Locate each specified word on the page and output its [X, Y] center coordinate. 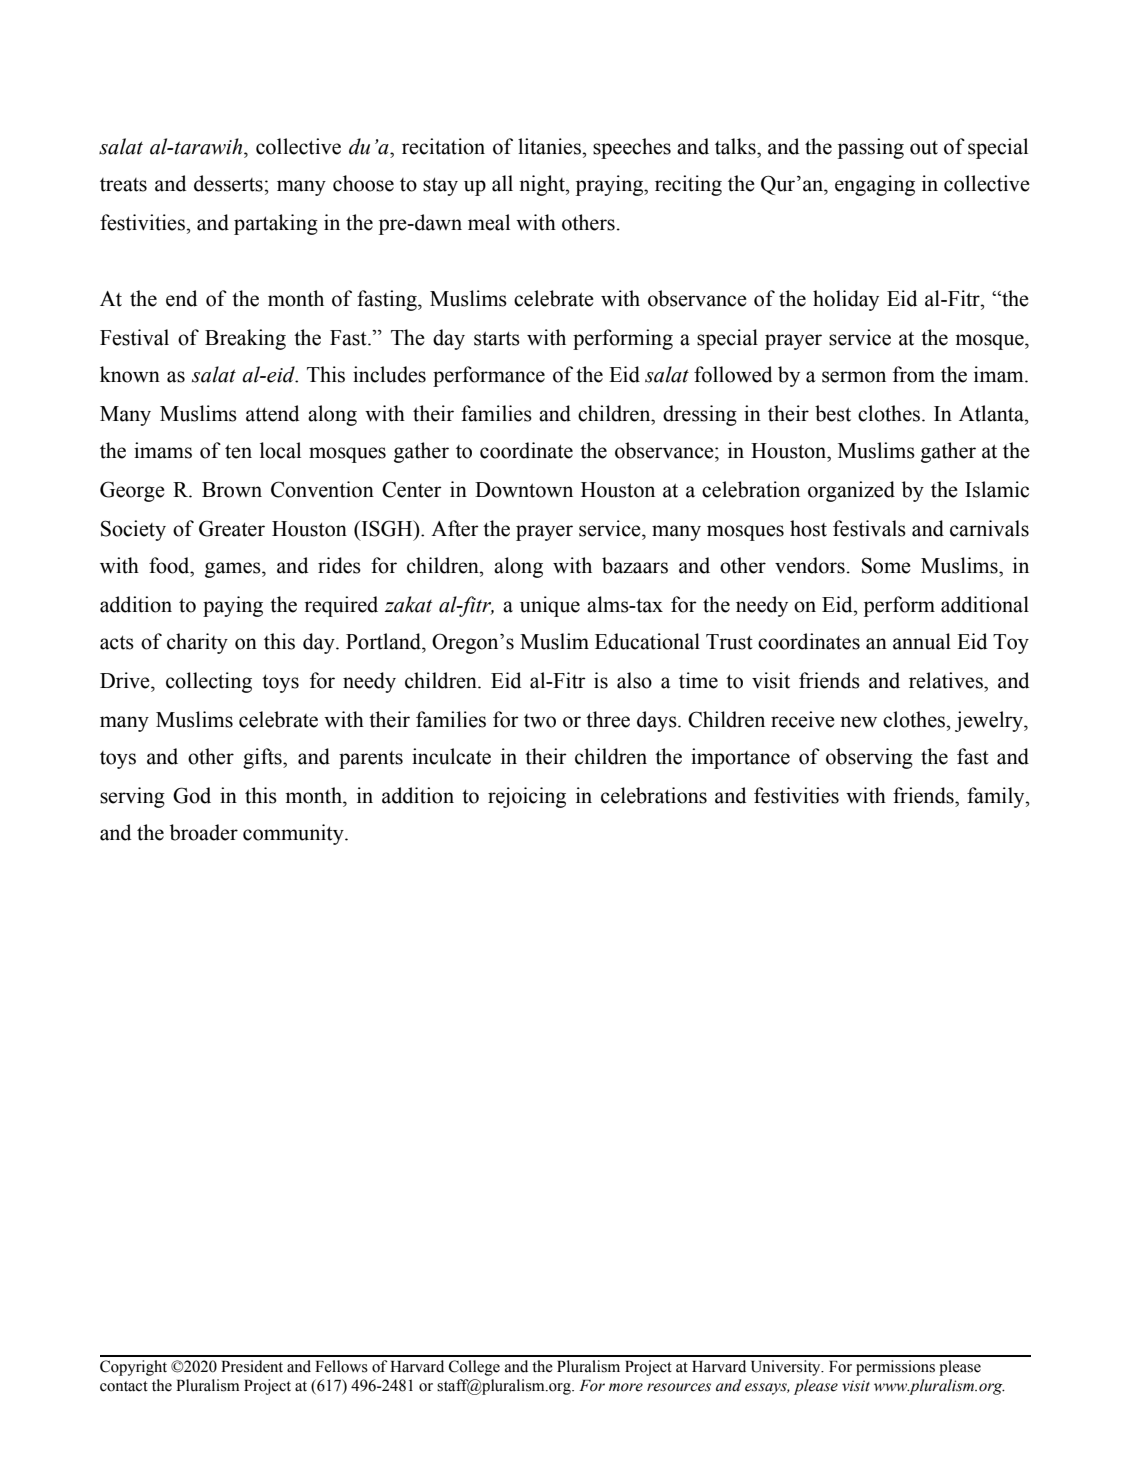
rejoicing [527, 797]
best [833, 413]
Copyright [133, 1368]
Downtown [524, 490]
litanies [550, 146]
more [626, 1387]
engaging [875, 185]
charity [197, 643]
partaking [276, 224]
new [858, 722]
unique [550, 606]
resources [679, 1387]
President [252, 1366]
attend [272, 413]
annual [922, 641]
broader [204, 832]
